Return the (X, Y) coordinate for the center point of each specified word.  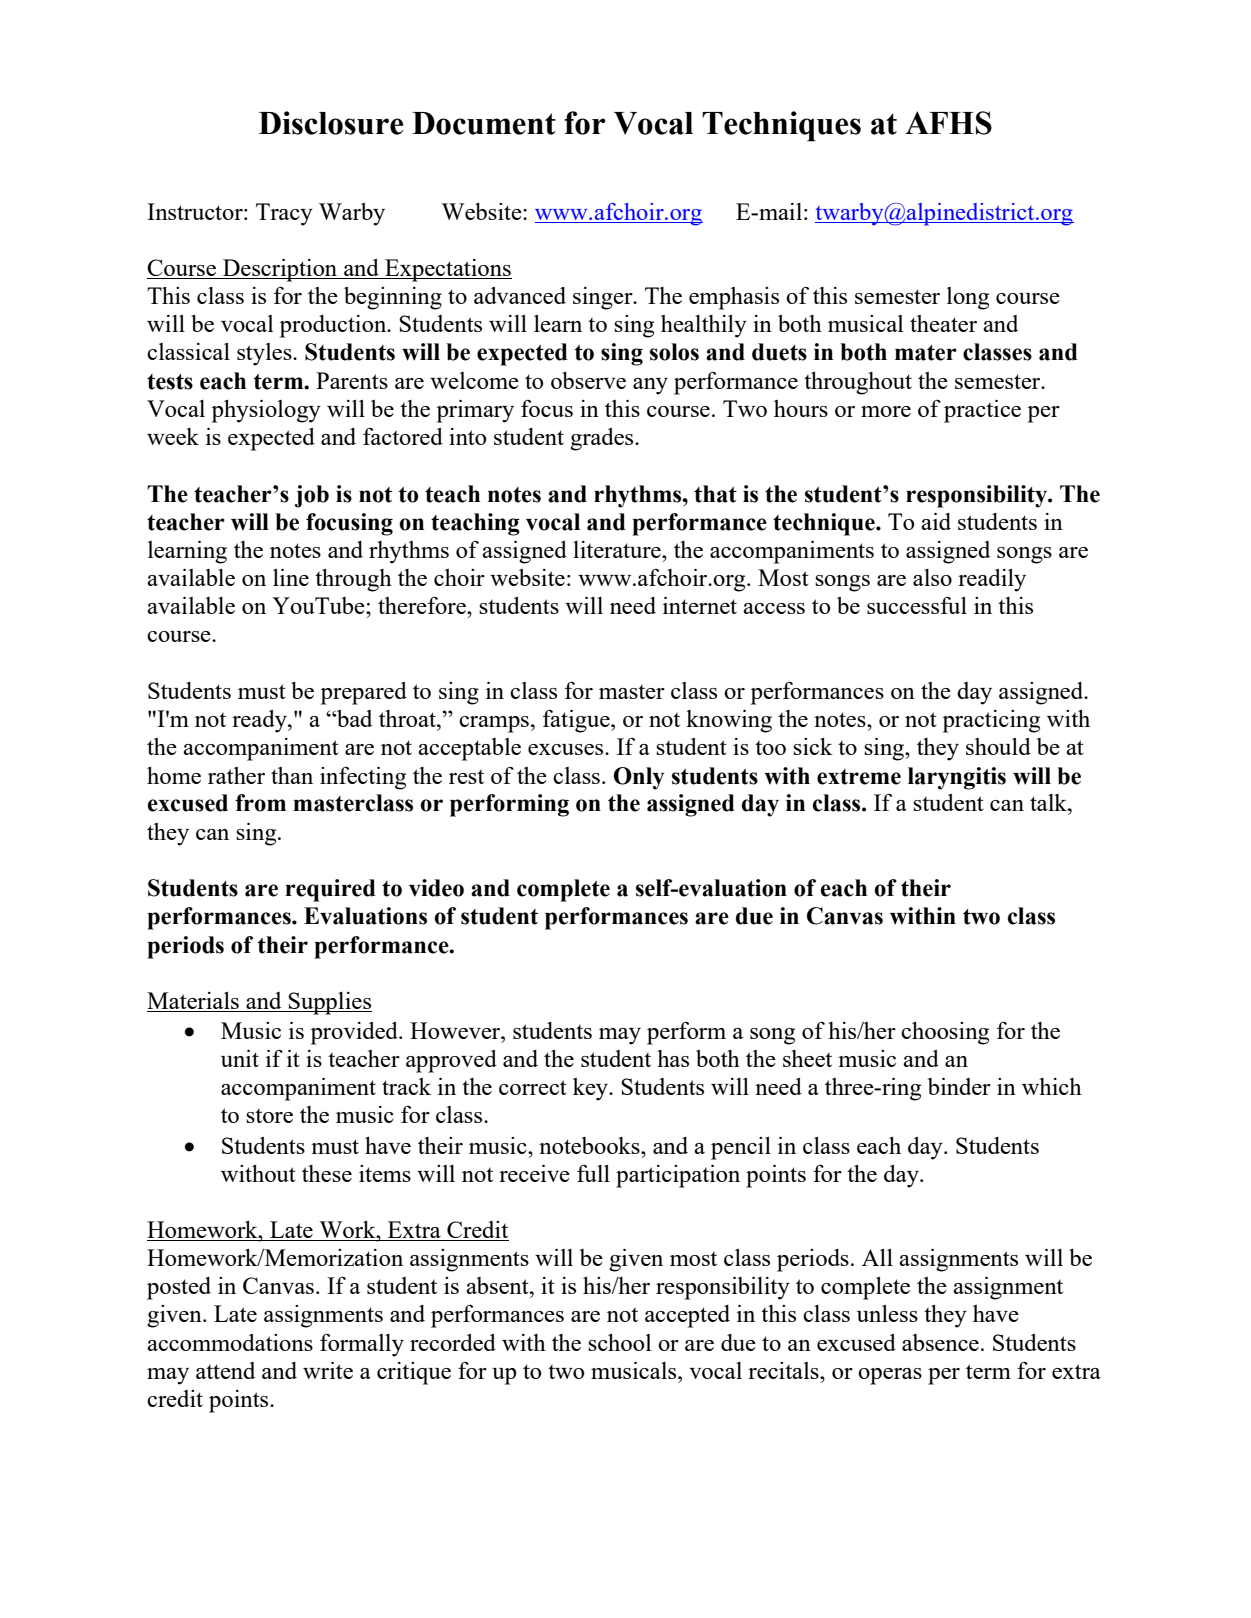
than (292, 775)
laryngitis (957, 778)
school (619, 1342)
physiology (266, 411)
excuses (567, 749)
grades (603, 439)
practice (982, 411)
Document (484, 123)
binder (959, 1086)
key (592, 1089)
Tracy (284, 214)
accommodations (230, 1342)
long (968, 298)
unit (240, 1058)
